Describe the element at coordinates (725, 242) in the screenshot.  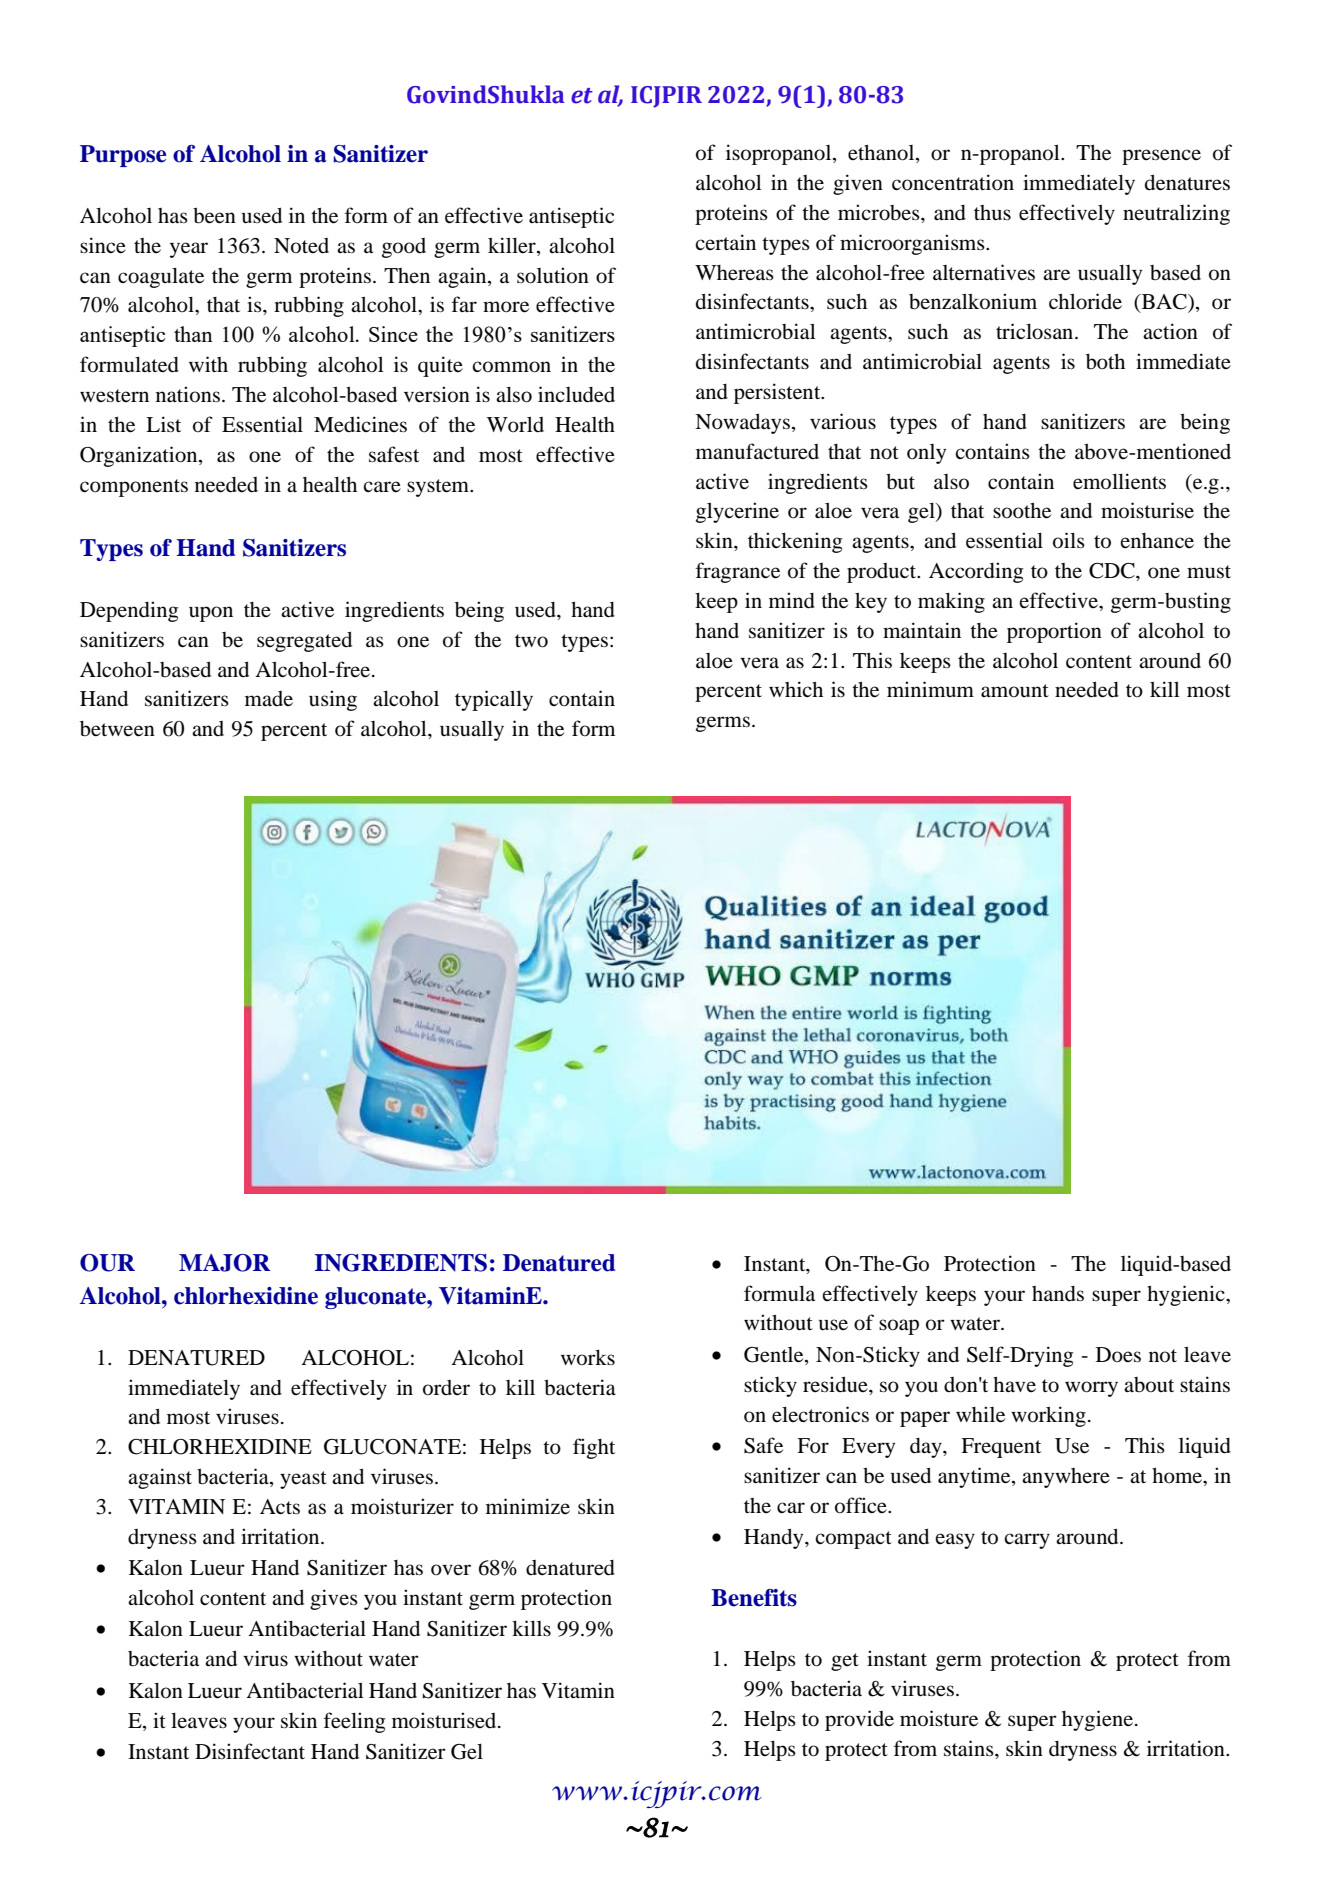
I see `certain` at that location.
